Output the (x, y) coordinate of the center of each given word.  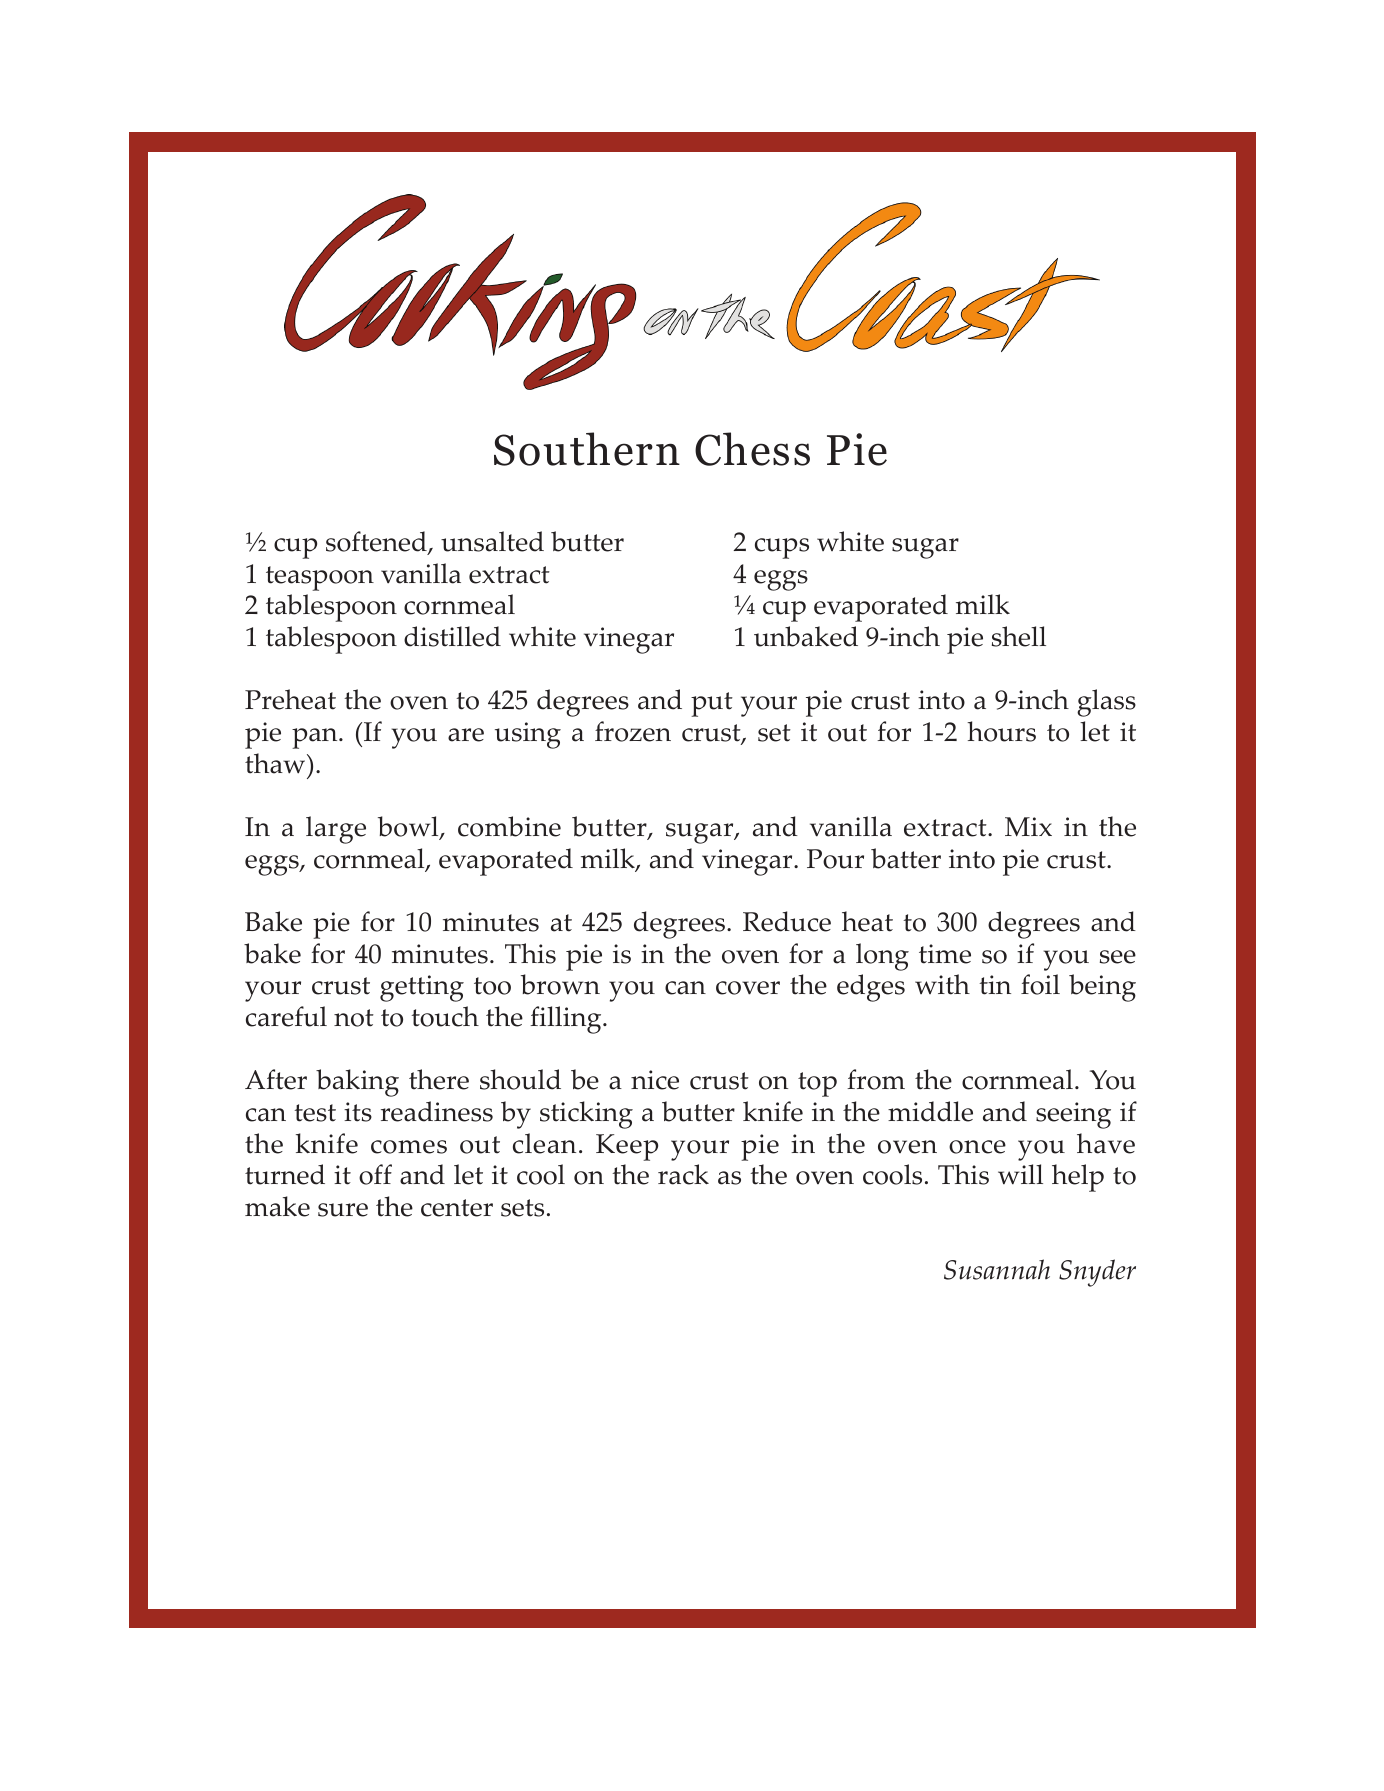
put (712, 704)
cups (782, 548)
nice (655, 1080)
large (336, 830)
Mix (1028, 827)
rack (683, 1174)
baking (357, 1083)
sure (343, 1210)
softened (377, 543)
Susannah (997, 1269)
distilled (452, 636)
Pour (835, 859)
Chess (752, 449)
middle (930, 1111)
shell (1019, 636)
